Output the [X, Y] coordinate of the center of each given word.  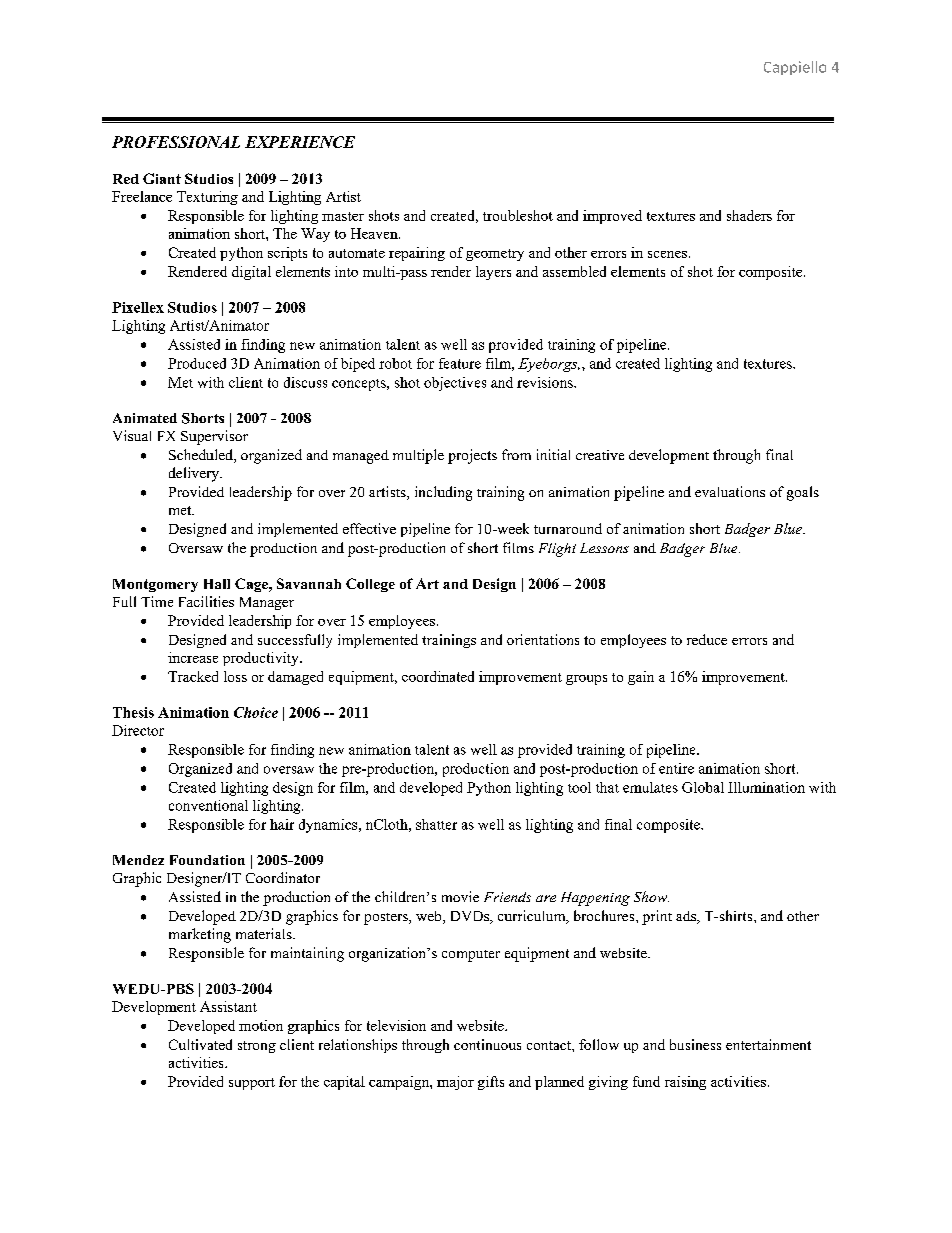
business [695, 1044]
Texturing [207, 198]
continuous [487, 1044]
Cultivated [200, 1044]
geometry [495, 255]
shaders [749, 215]
